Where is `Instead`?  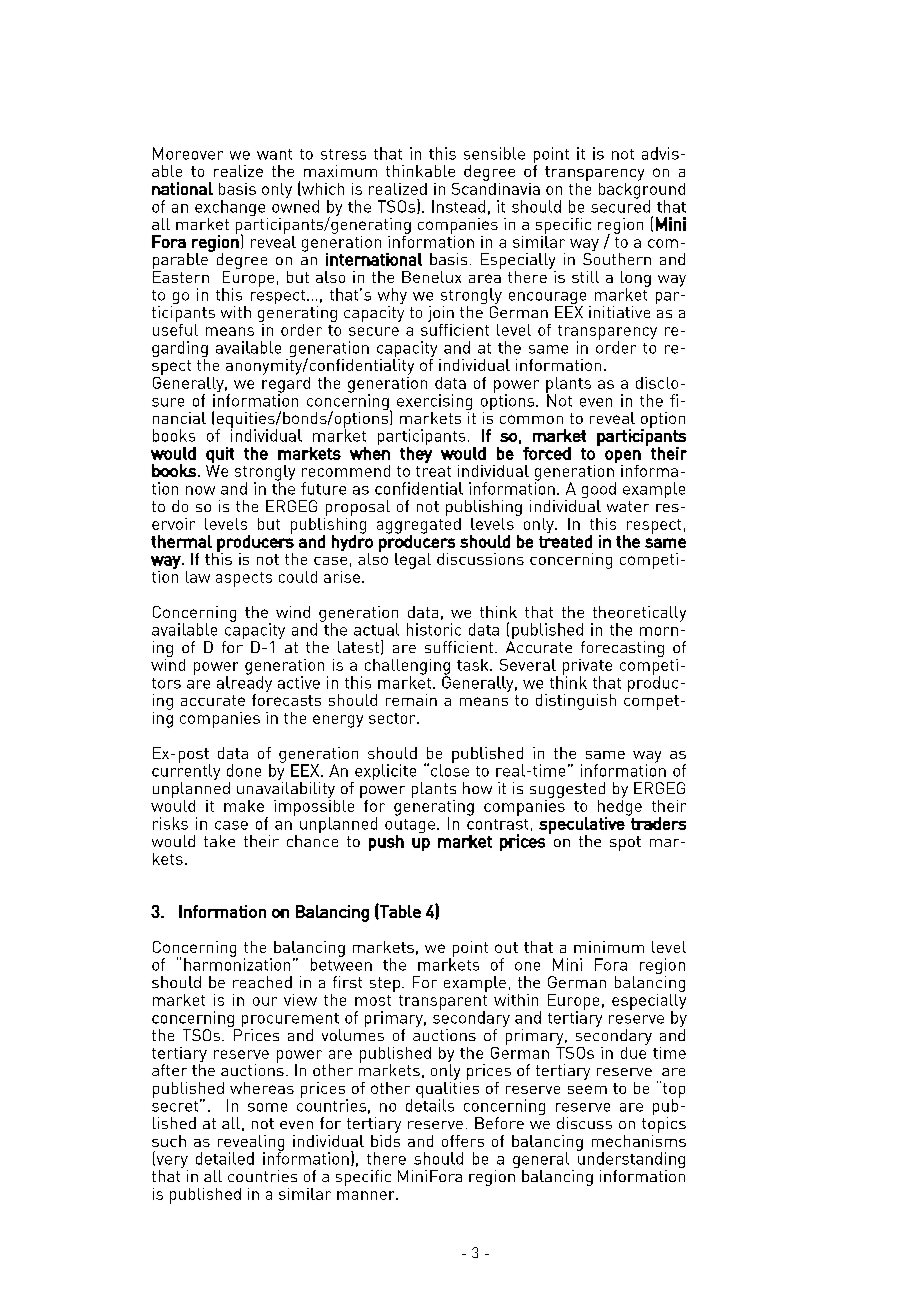
Instead is located at coordinates (458, 206).
